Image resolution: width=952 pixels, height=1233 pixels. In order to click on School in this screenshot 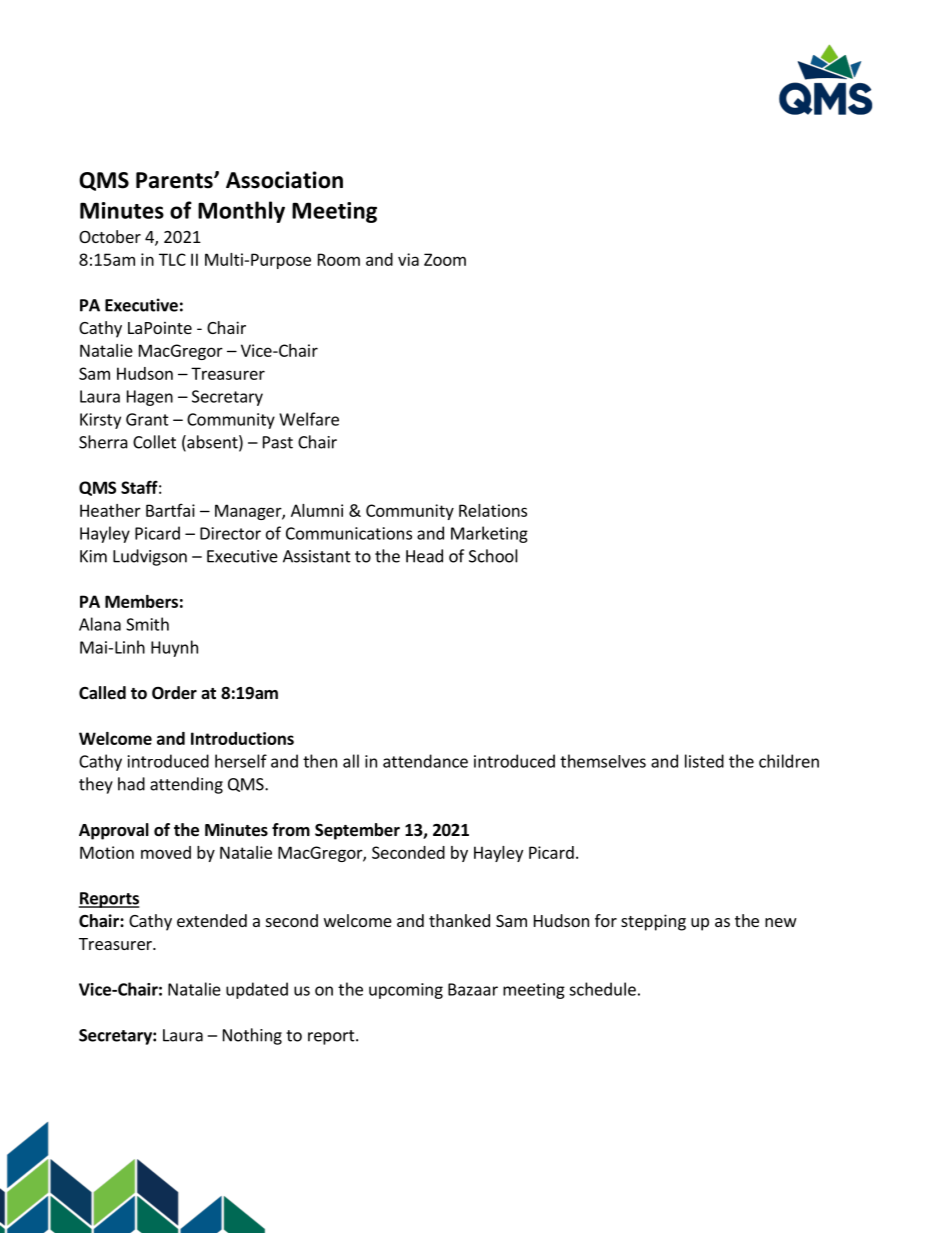, I will do `click(493, 556)`.
